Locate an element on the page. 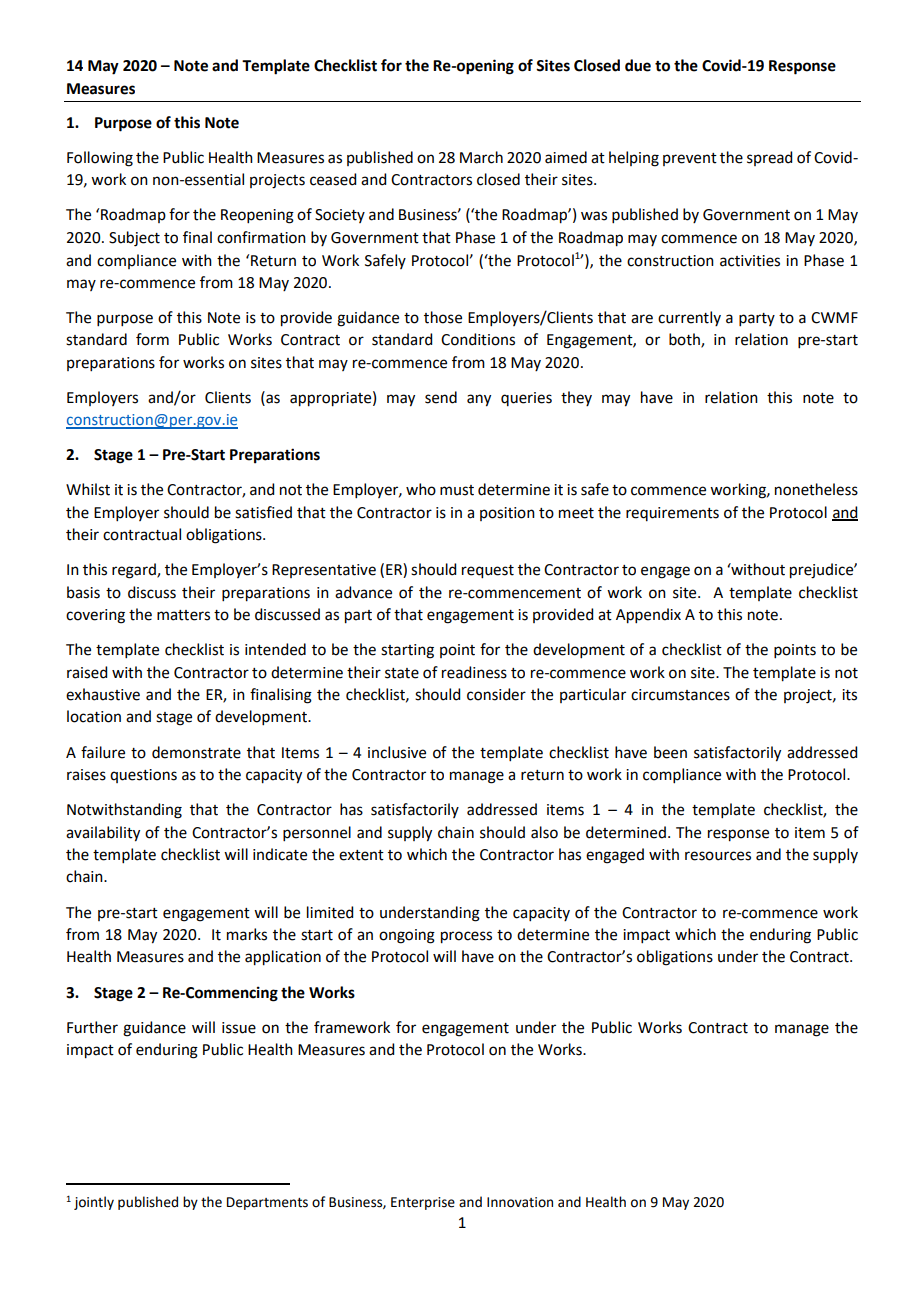  Following is located at coordinates (100, 159).
